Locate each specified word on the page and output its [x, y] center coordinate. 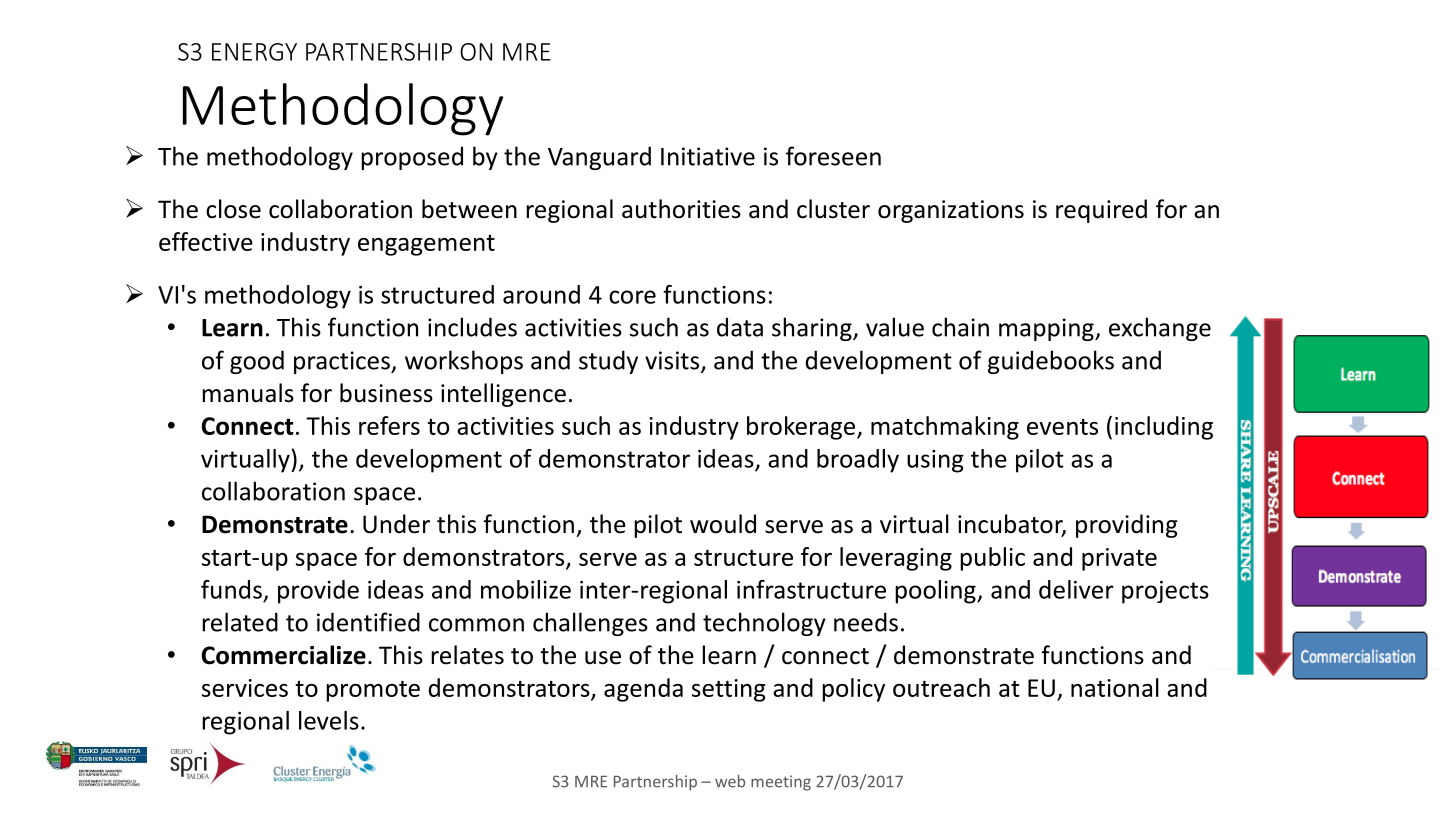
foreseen [833, 156]
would [723, 524]
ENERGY [254, 52]
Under [396, 524]
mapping [1047, 329]
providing [1127, 526]
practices [343, 362]
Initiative [708, 156]
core [632, 297]
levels [329, 720]
